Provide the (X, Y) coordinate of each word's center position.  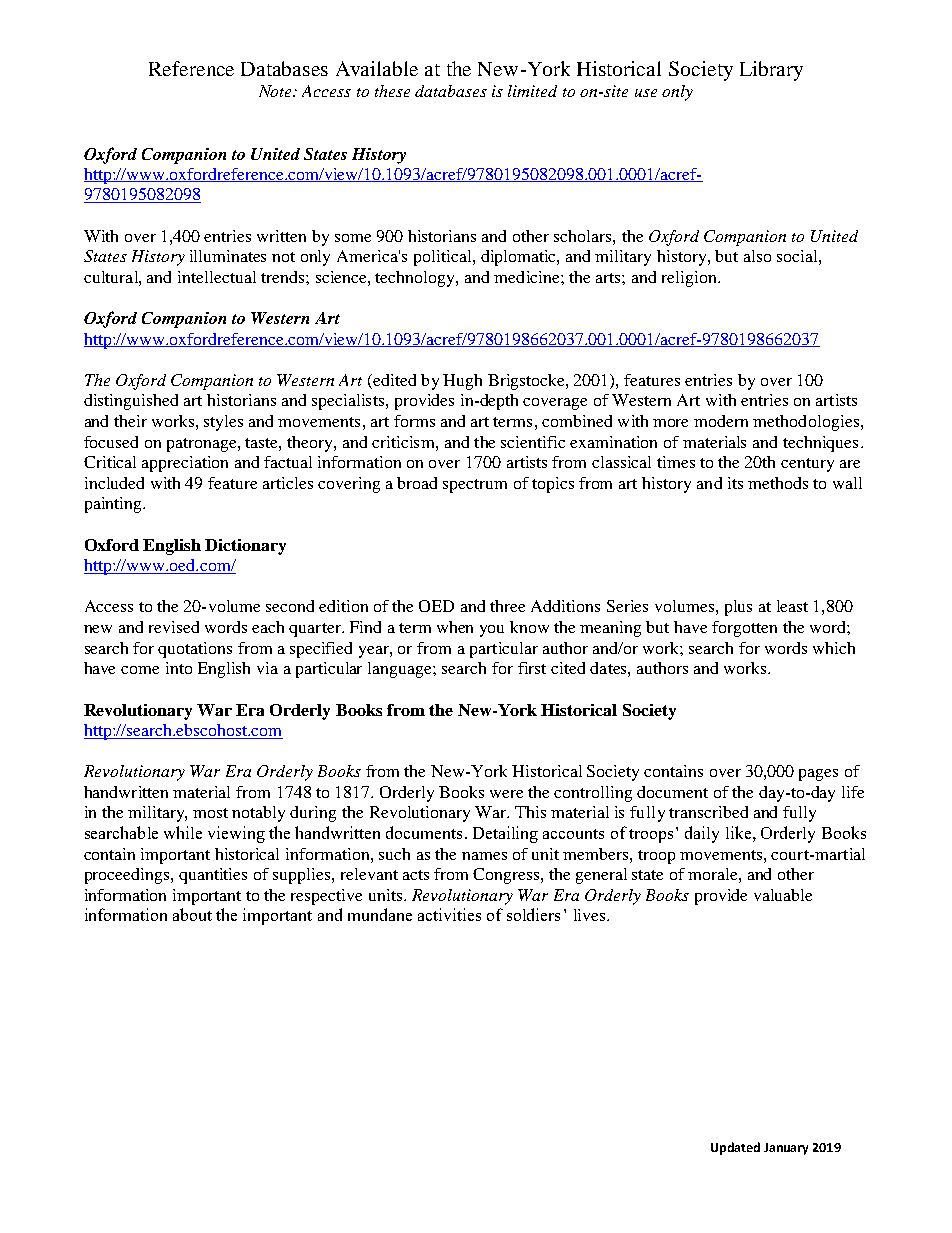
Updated (735, 1148)
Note (276, 91)
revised (174, 627)
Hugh (462, 382)
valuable (783, 895)
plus (738, 608)
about (192, 914)
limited (532, 91)
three (507, 606)
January (786, 1149)
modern (721, 421)
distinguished (131, 402)
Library (771, 71)
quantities (213, 876)
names (484, 856)
